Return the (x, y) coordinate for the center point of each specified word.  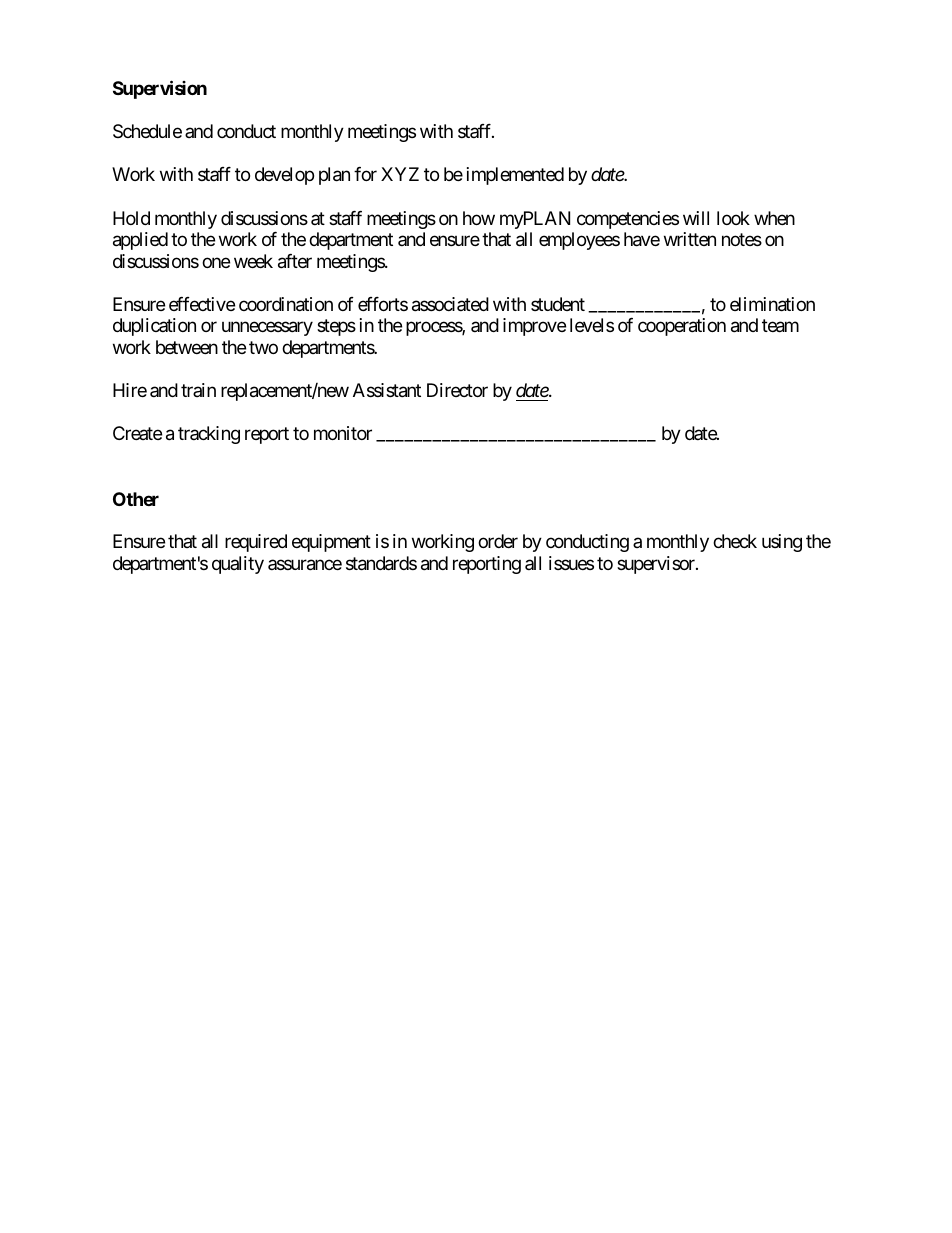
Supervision (160, 89)
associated (450, 304)
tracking (209, 435)
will (696, 218)
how (479, 218)
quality (238, 565)
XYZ (400, 174)
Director (457, 390)
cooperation (682, 327)
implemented (515, 176)
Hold (131, 218)
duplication (154, 327)
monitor (343, 433)
